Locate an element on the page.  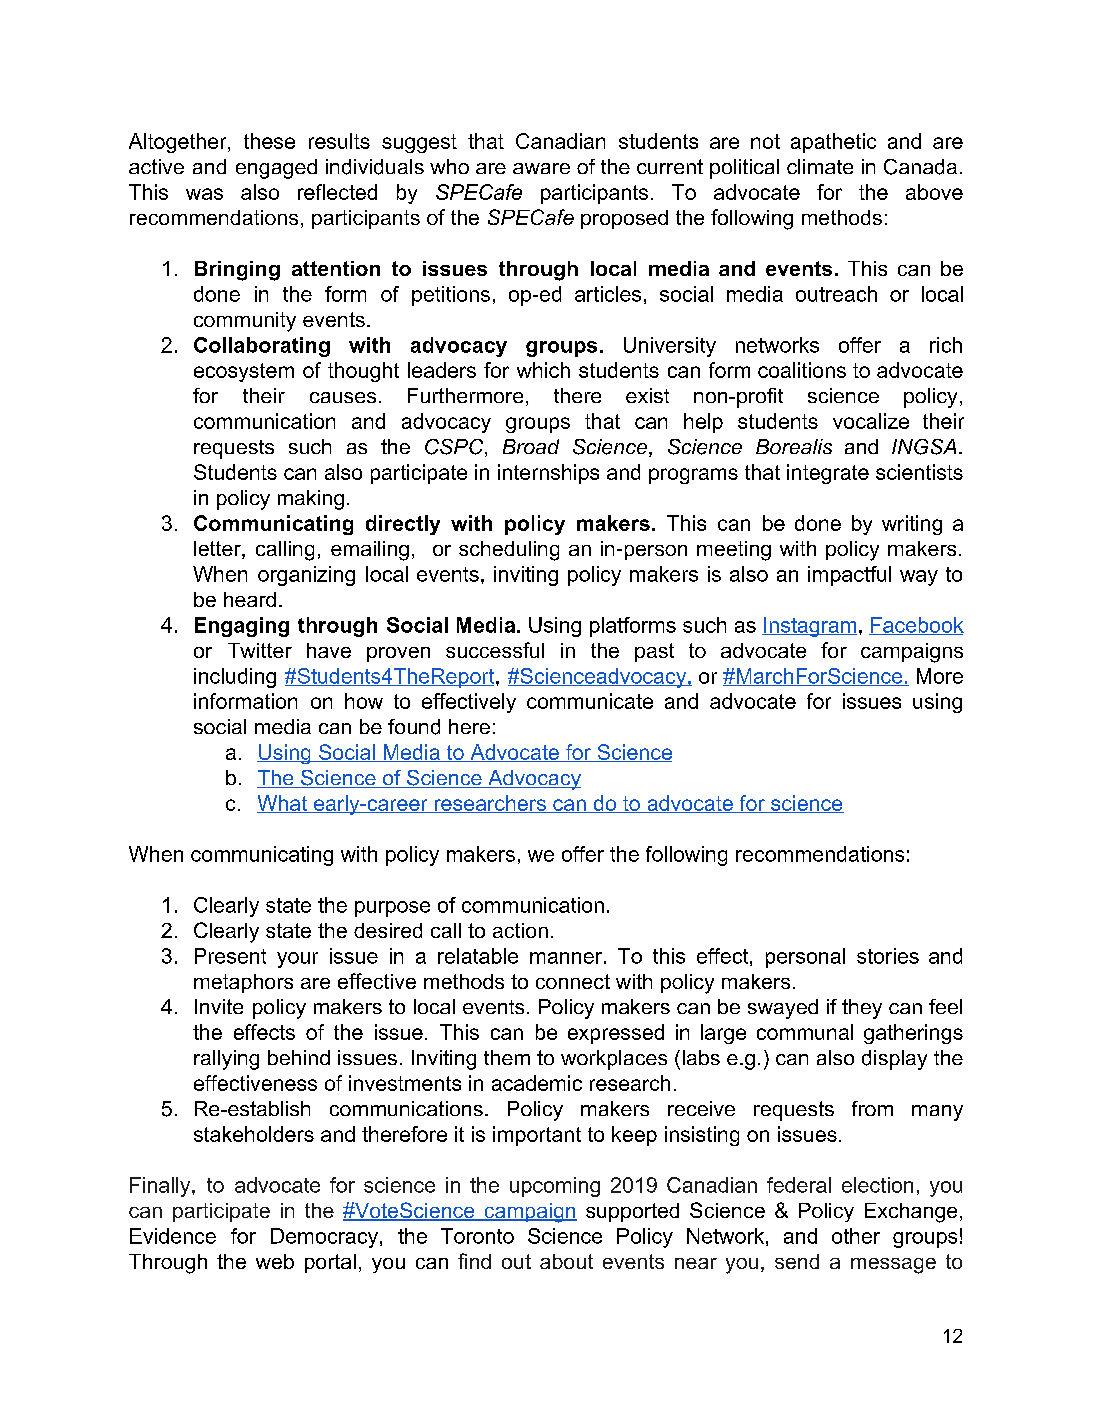
heard is located at coordinates (250, 599).
